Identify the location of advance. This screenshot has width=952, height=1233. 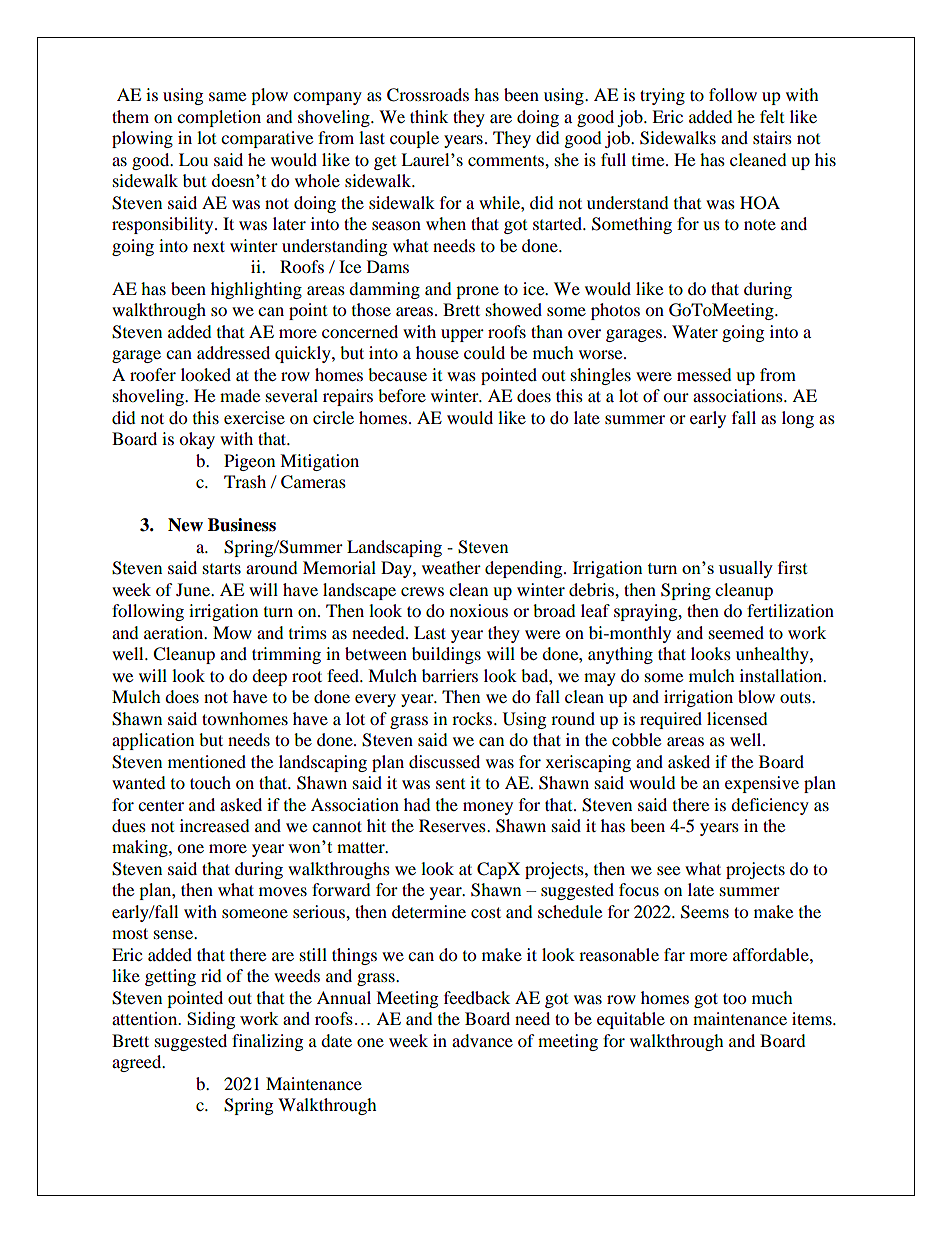
(482, 1040).
